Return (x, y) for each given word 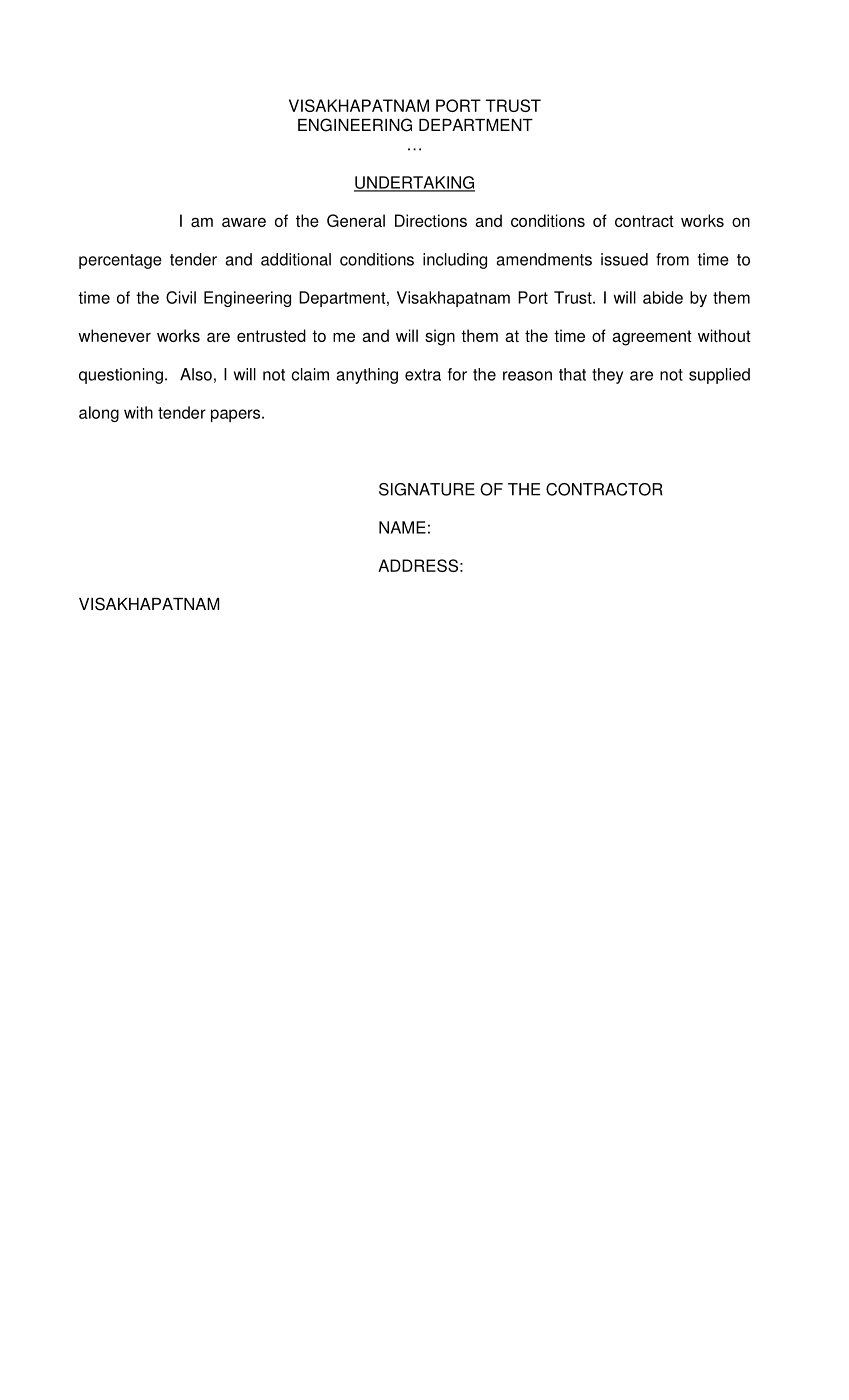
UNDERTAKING (414, 183)
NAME (402, 527)
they (607, 376)
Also (196, 374)
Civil (181, 297)
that (572, 374)
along (99, 414)
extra (423, 375)
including (455, 261)
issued (624, 259)
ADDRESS (418, 565)
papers (237, 415)
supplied (719, 376)
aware (244, 222)
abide (663, 297)
